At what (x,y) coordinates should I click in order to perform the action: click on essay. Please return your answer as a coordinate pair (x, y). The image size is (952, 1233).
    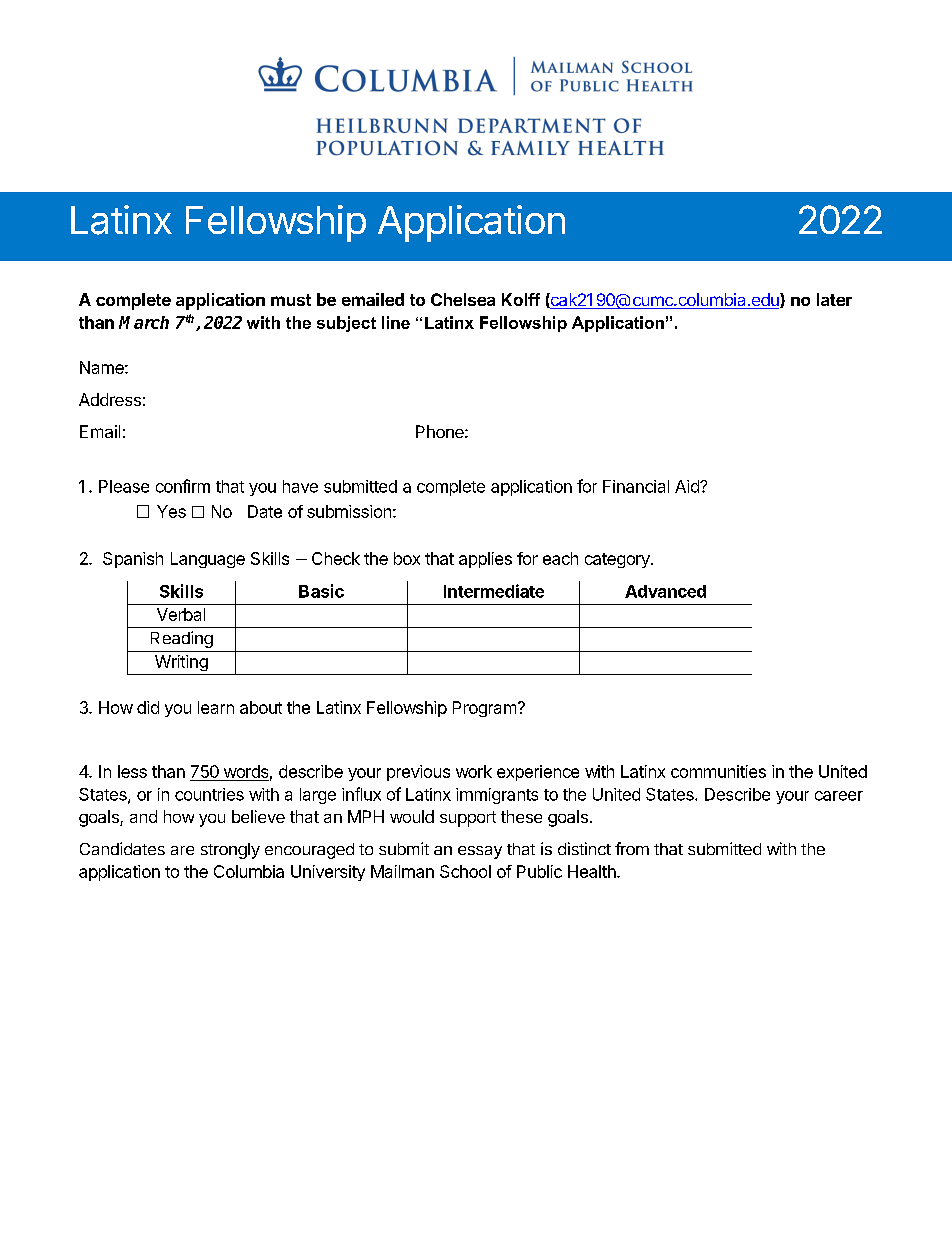
    Looking at the image, I should click on (480, 852).
